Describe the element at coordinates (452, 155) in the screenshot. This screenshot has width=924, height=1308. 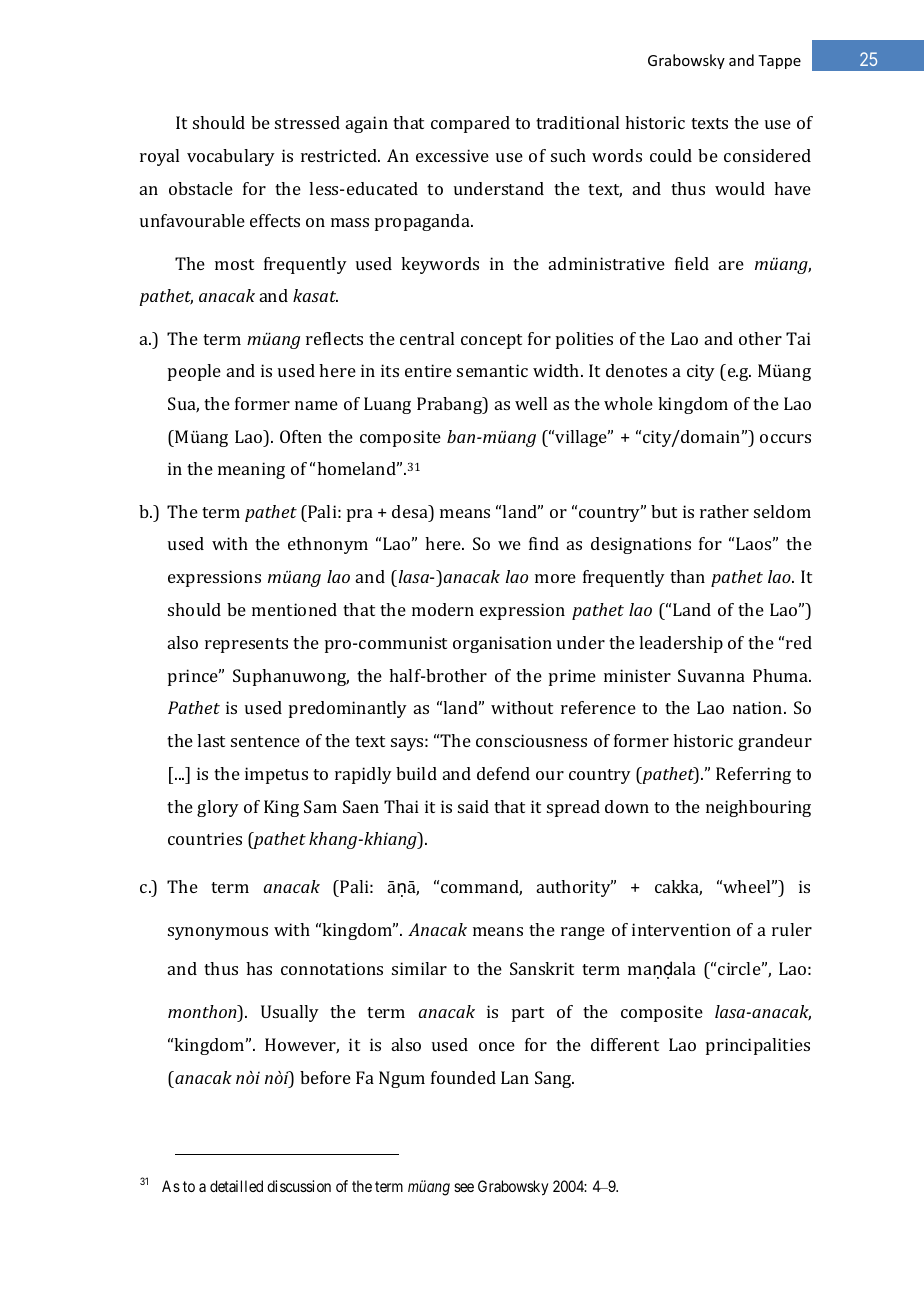
I see `excessive` at that location.
